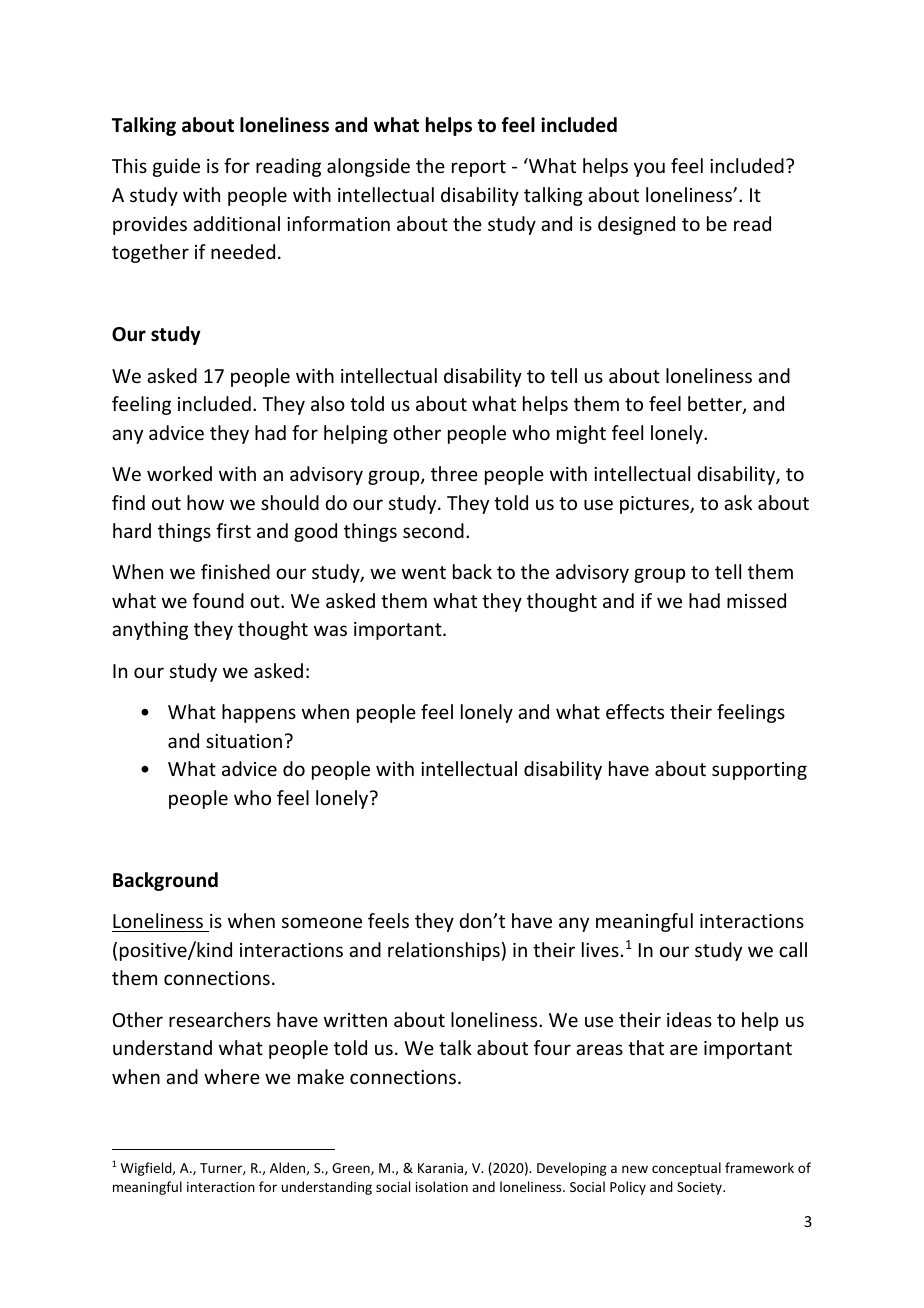 This document has height=1308, width=924. Describe the element at coordinates (244, 741) in the document. I see `situation` at that location.
